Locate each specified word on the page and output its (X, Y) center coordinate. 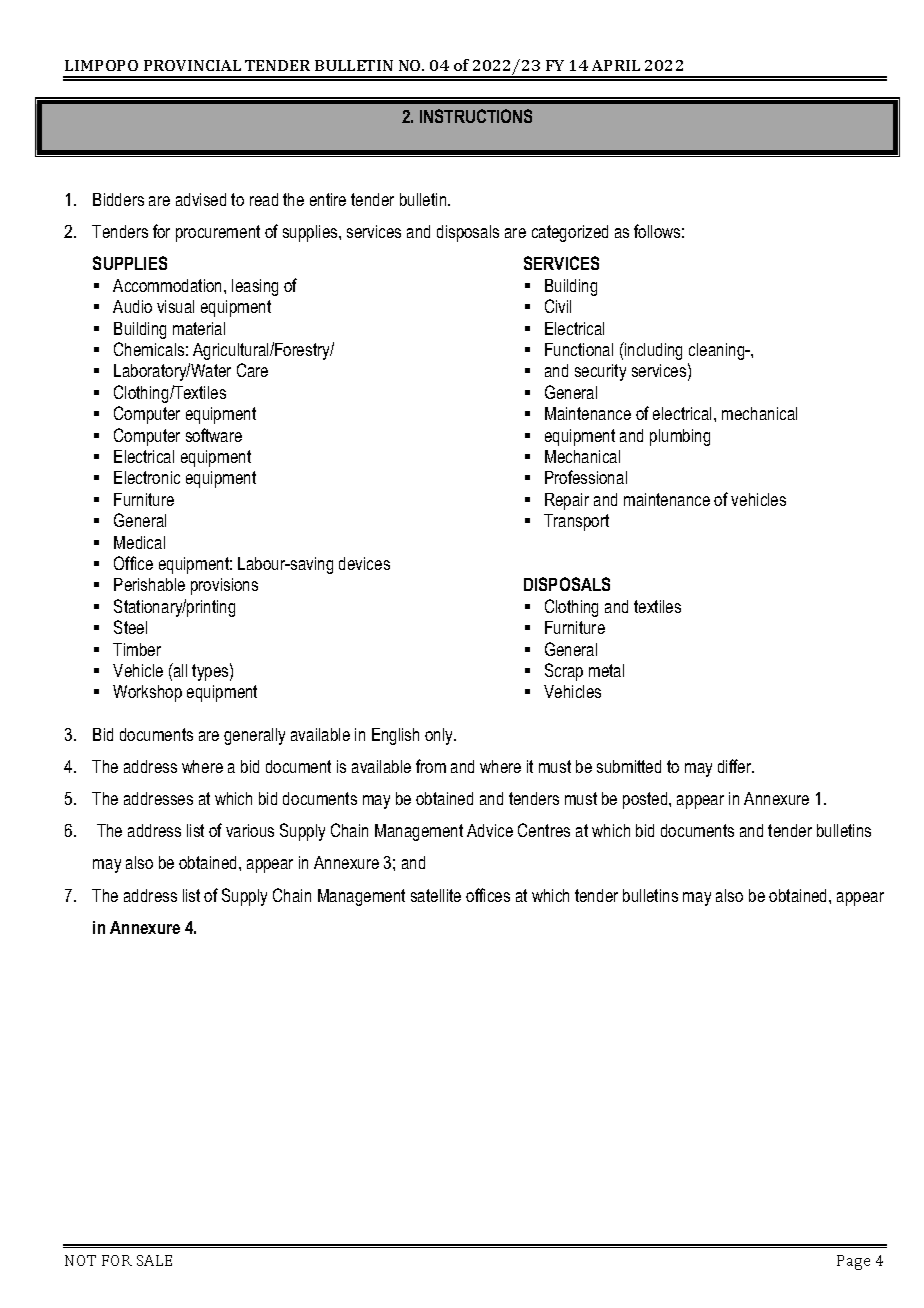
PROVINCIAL (192, 65)
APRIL (616, 65)
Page (853, 1262)
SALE (154, 1260)
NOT (80, 1260)
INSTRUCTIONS (476, 116)
